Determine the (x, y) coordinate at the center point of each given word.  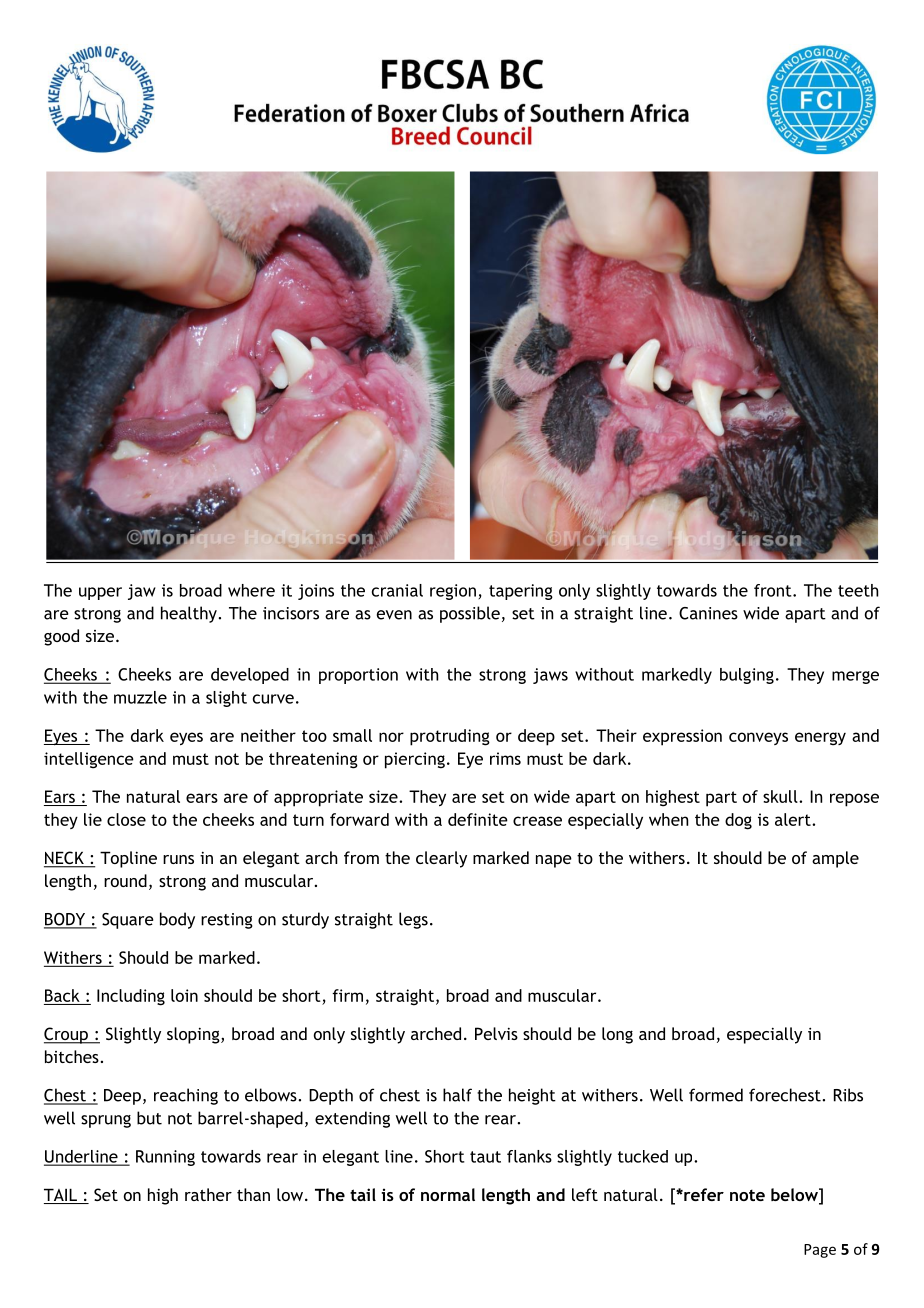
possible (470, 614)
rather (208, 1194)
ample (835, 859)
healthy (190, 614)
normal (448, 1194)
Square (128, 921)
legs (413, 920)
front (774, 590)
